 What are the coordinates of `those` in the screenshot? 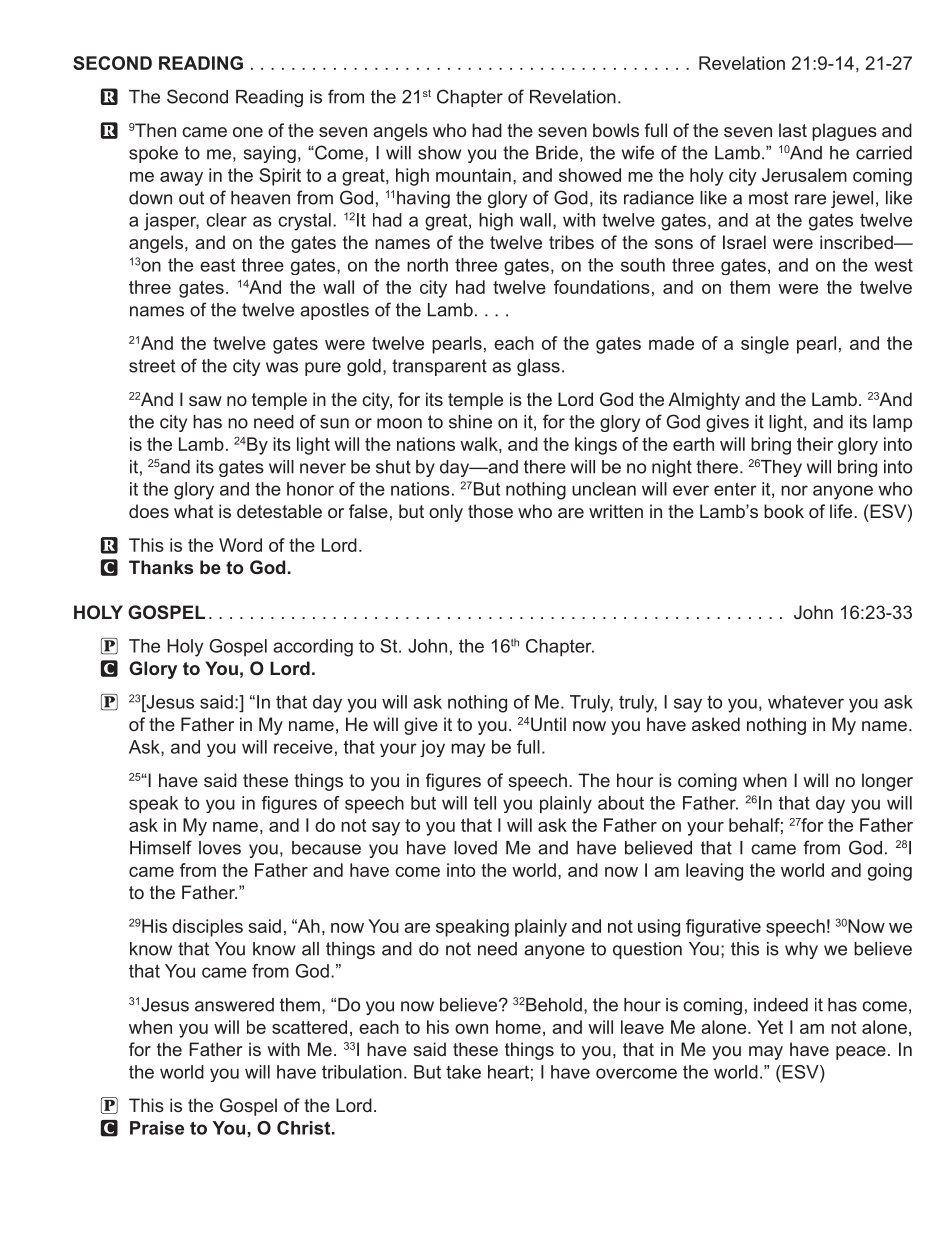 It's located at (490, 511).
